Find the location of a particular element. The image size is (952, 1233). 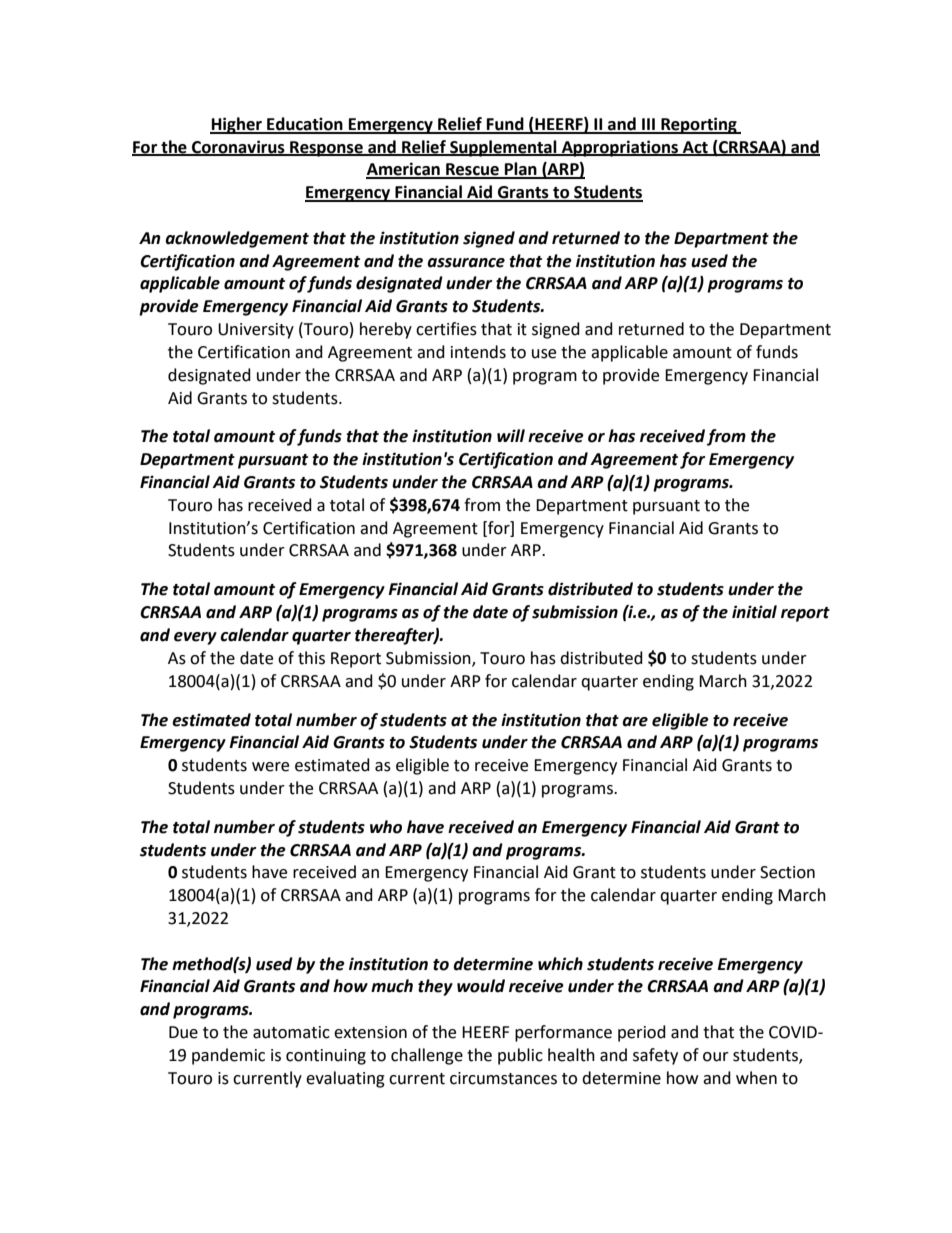

are is located at coordinates (635, 722).
